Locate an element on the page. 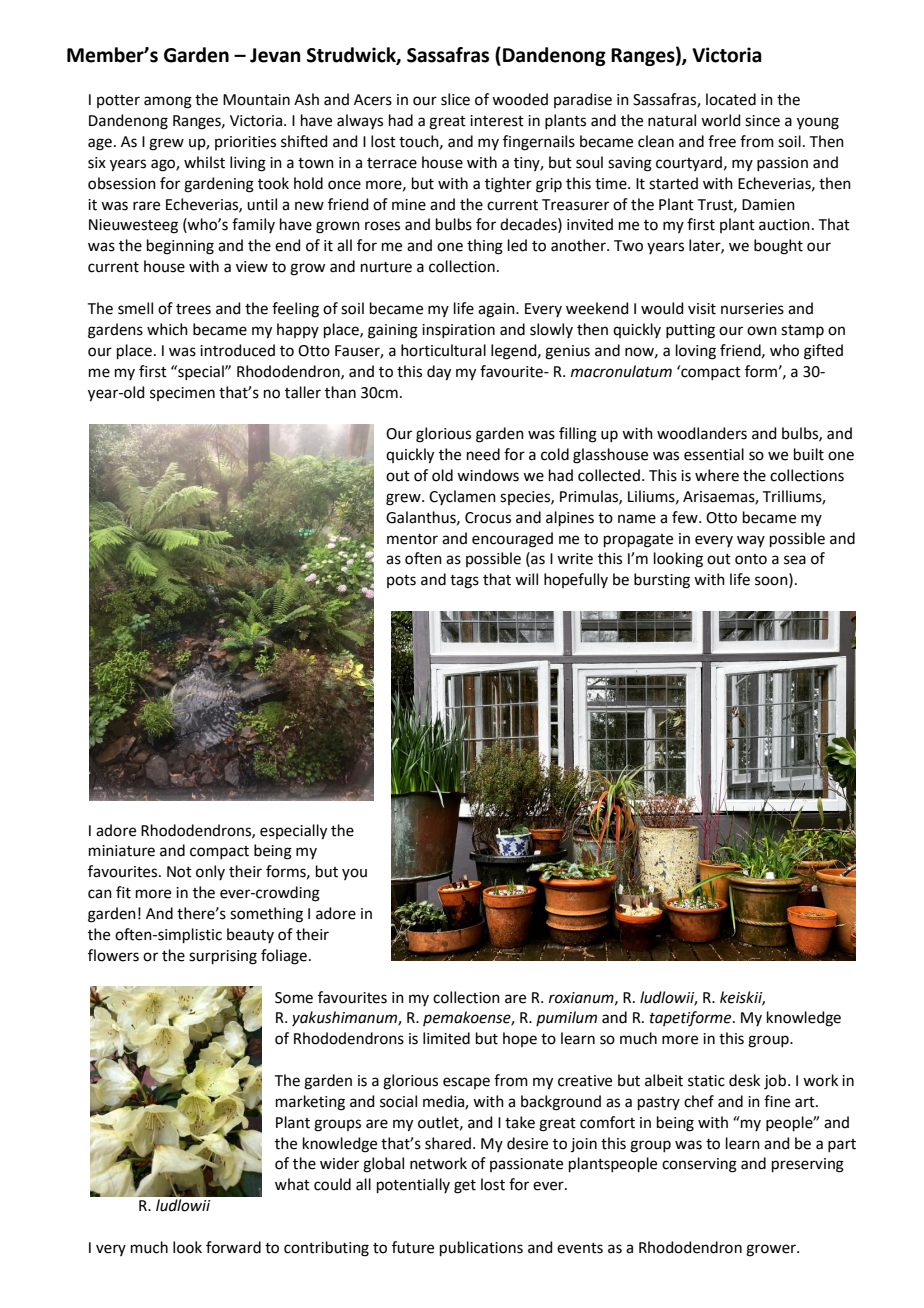 The image size is (924, 1308). whilst is located at coordinates (204, 162).
